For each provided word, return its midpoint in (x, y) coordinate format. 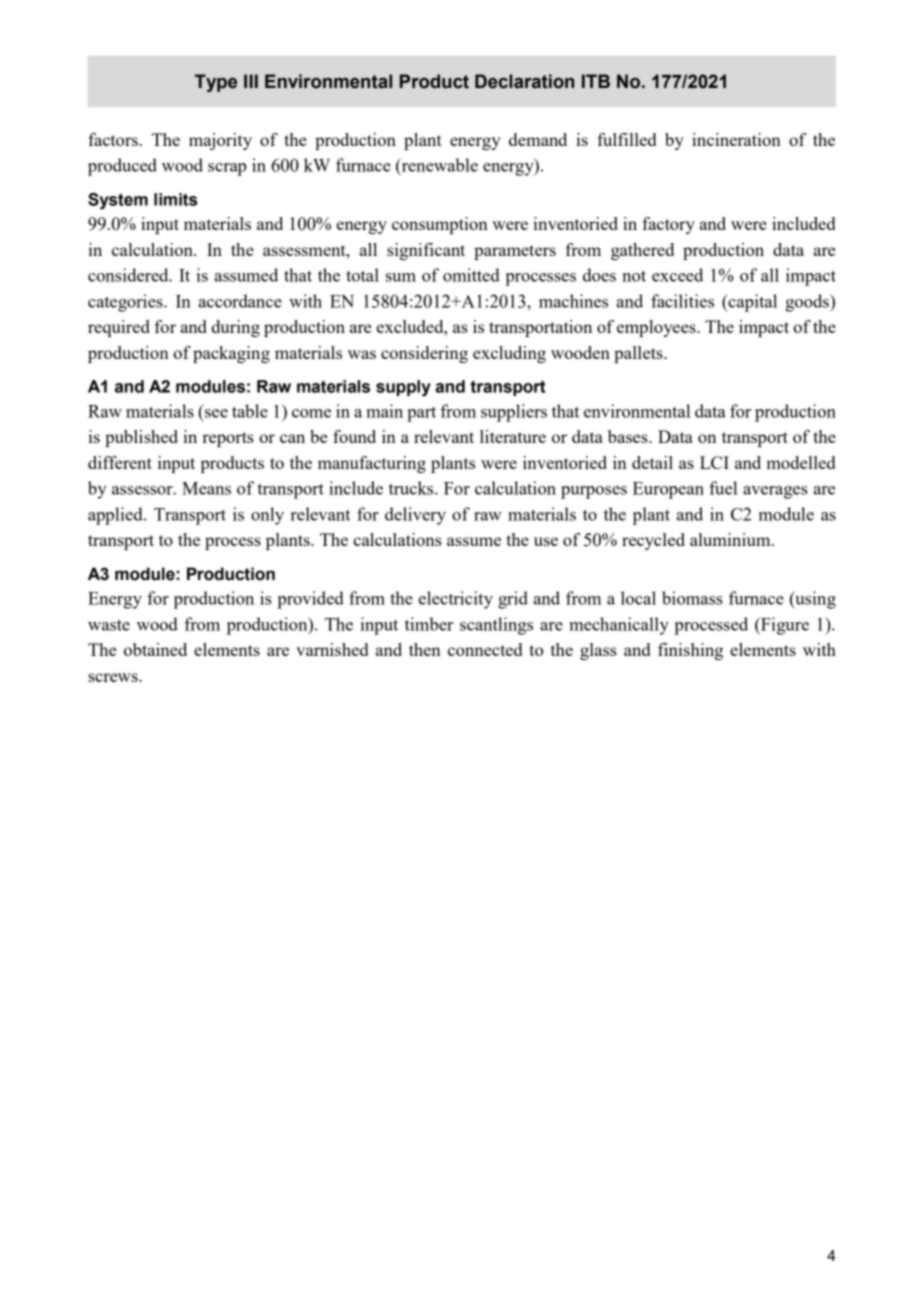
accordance (240, 301)
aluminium (731, 539)
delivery (415, 516)
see (216, 413)
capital (751, 303)
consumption (440, 225)
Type (216, 83)
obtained (155, 649)
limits (176, 199)
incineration (736, 139)
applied (116, 516)
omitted (471, 275)
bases (629, 436)
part (421, 414)
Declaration (524, 81)
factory (668, 225)
